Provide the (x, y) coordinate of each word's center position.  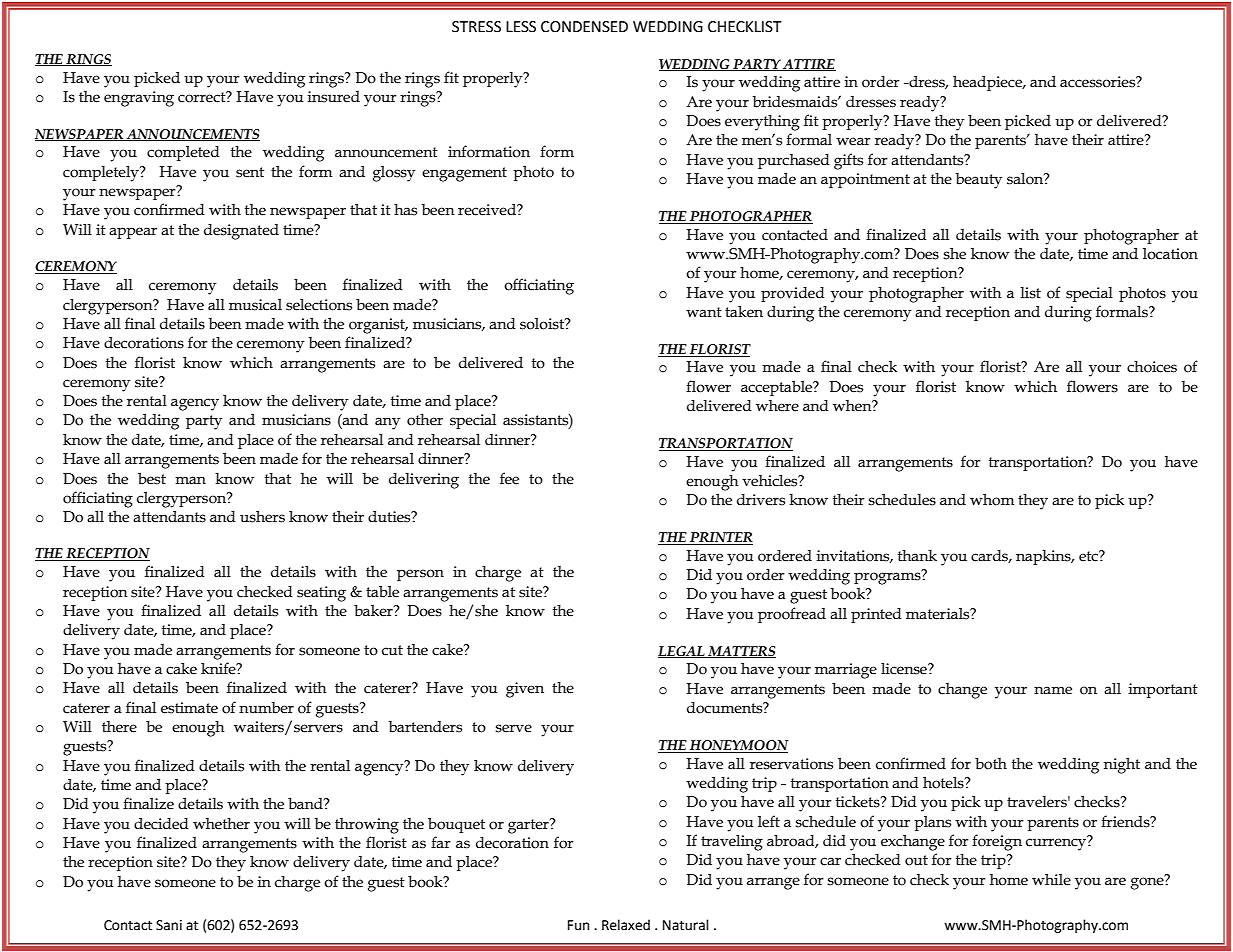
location (1170, 254)
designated (241, 232)
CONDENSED (584, 27)
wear (853, 141)
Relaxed (626, 925)
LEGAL (682, 652)
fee (509, 478)
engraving (139, 99)
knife (219, 668)
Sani (169, 925)
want (704, 312)
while (1051, 880)
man (190, 480)
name (1053, 690)
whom (992, 500)
